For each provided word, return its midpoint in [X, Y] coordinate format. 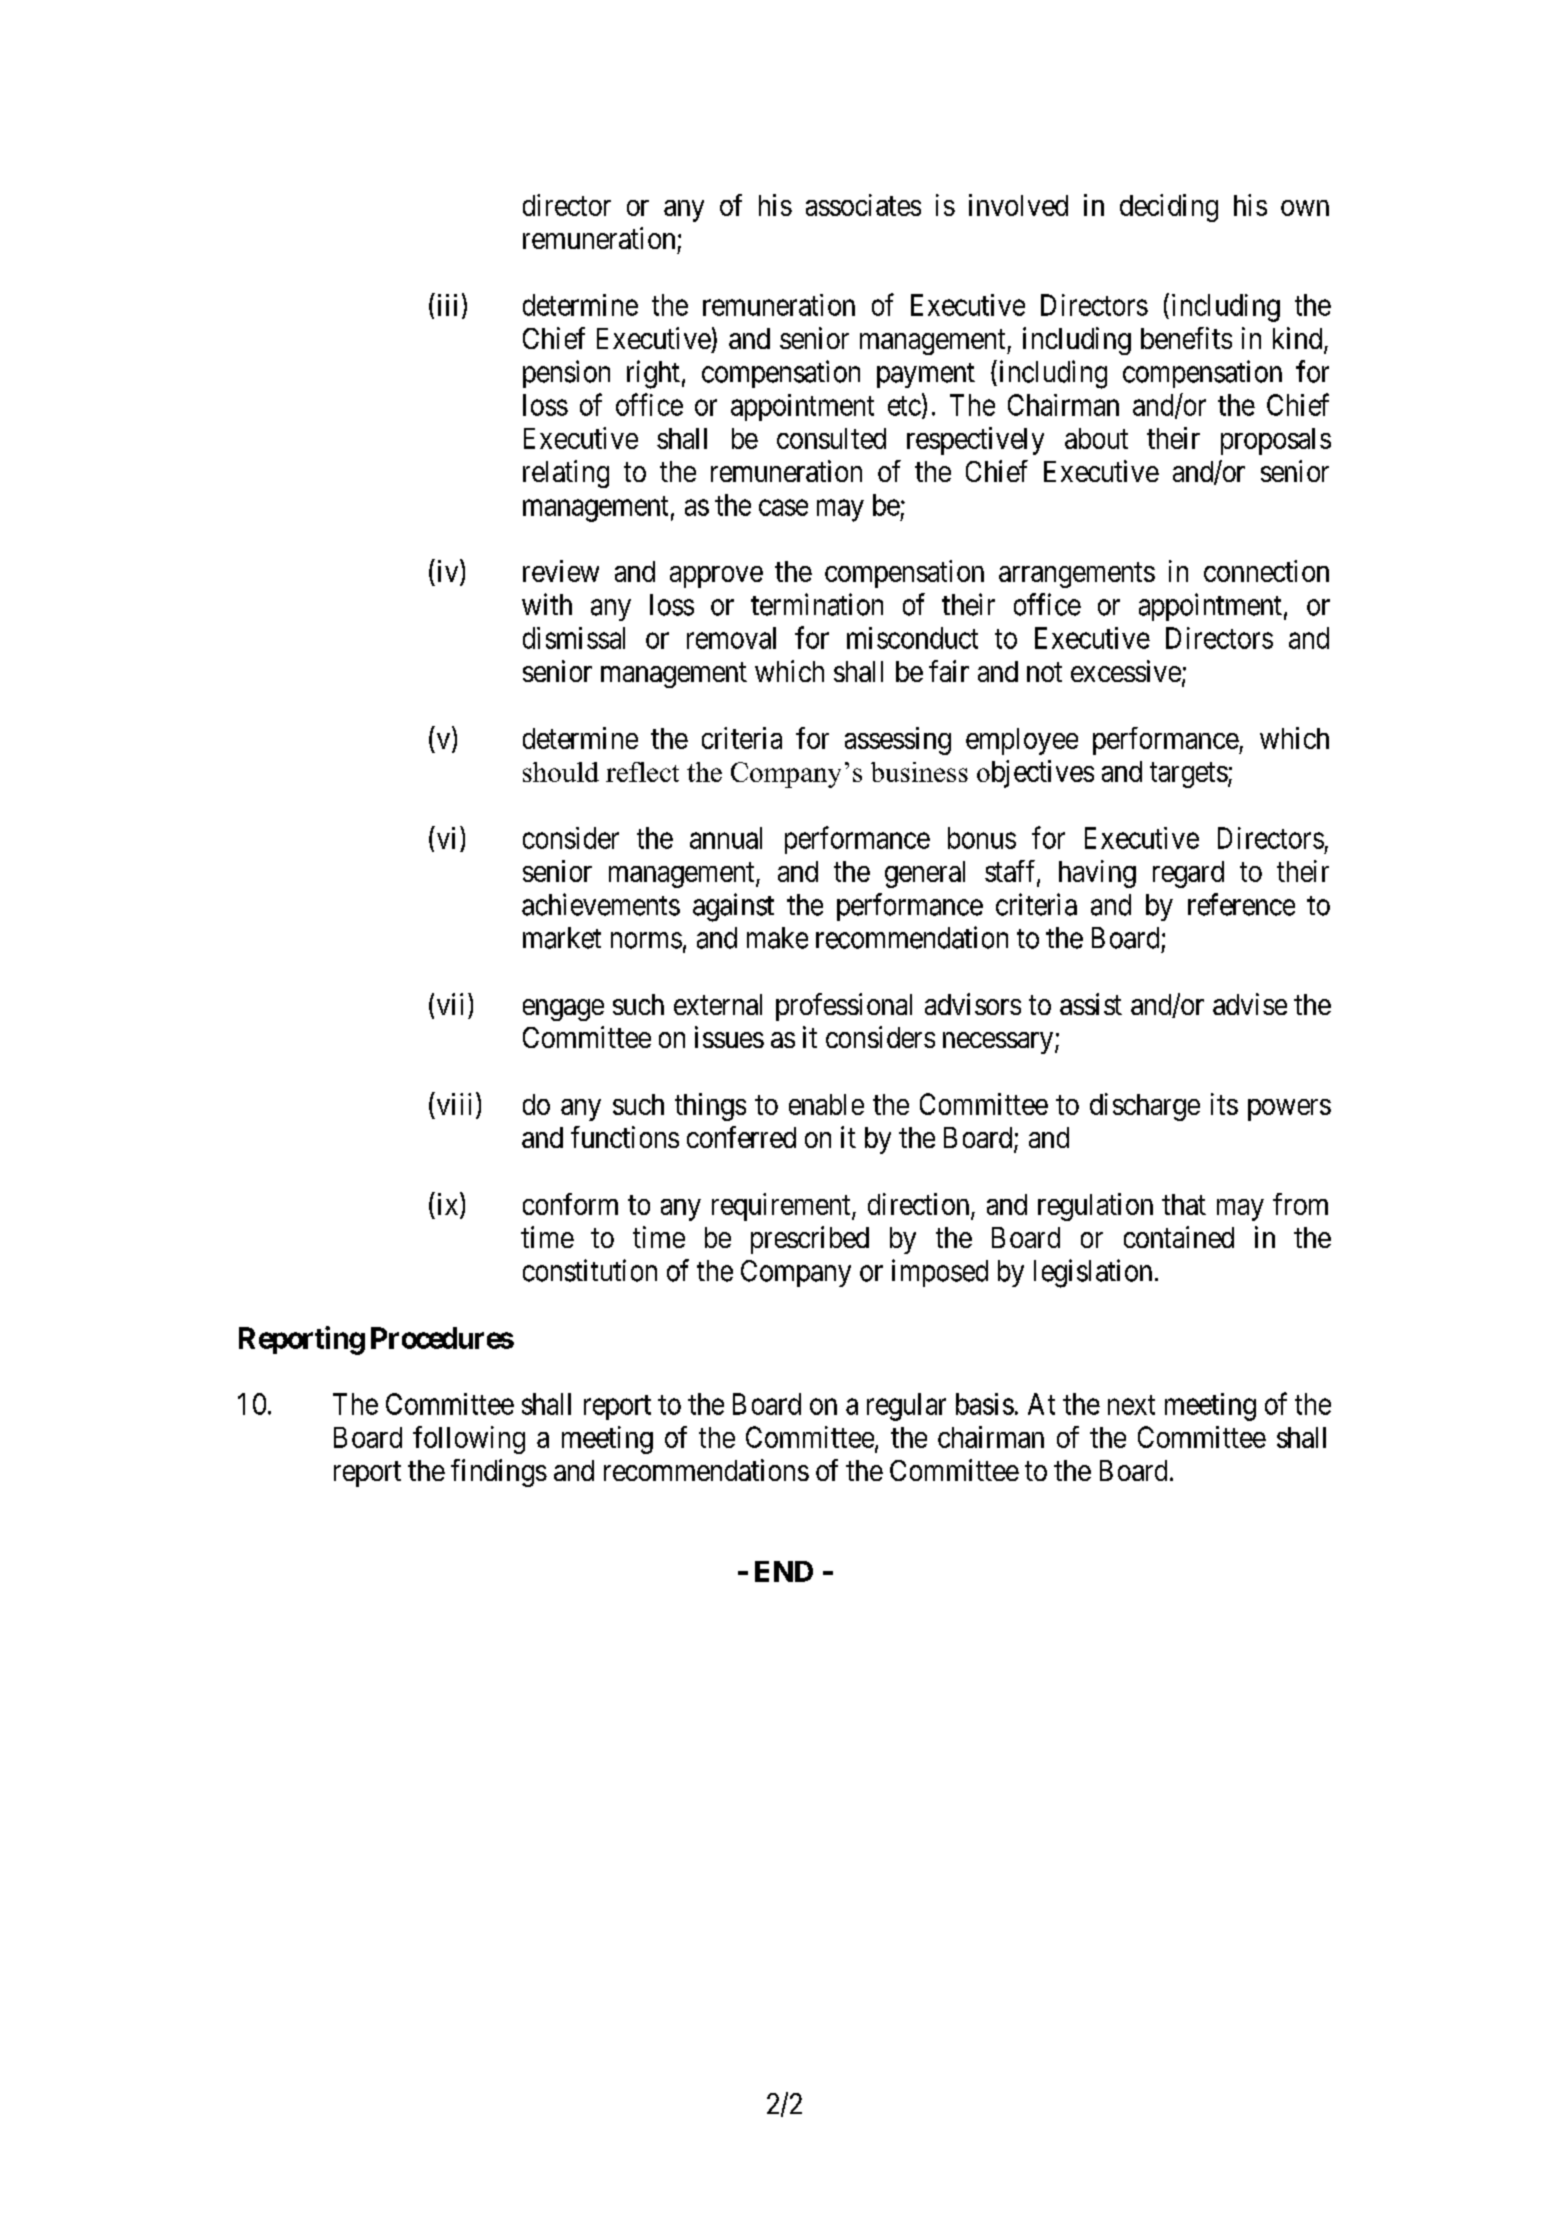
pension [566, 374]
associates [863, 205]
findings [499, 1473]
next [1131, 1405]
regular [906, 1407]
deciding [1169, 208]
